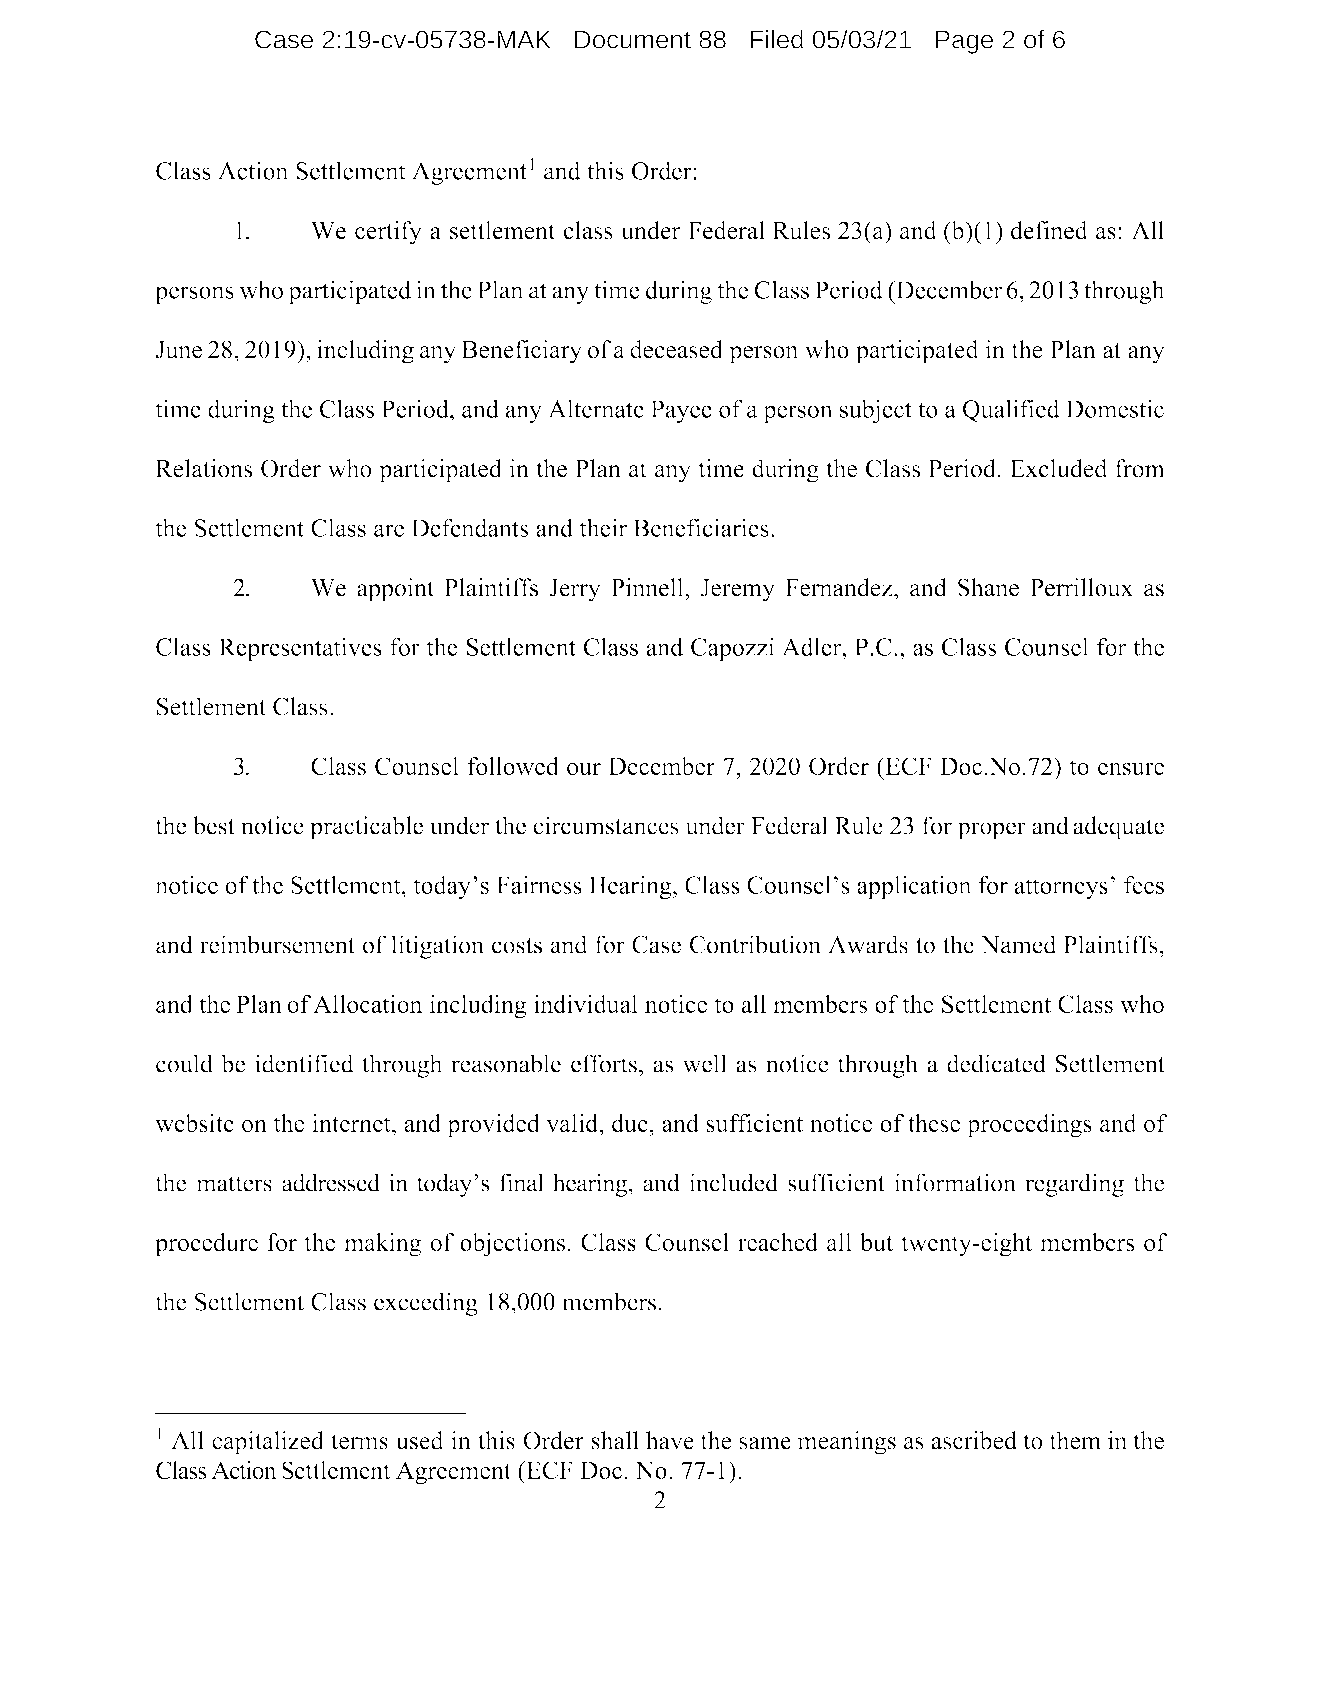  What do you see at coordinates (300, 649) in the screenshot?
I see `Representatives` at bounding box center [300, 649].
